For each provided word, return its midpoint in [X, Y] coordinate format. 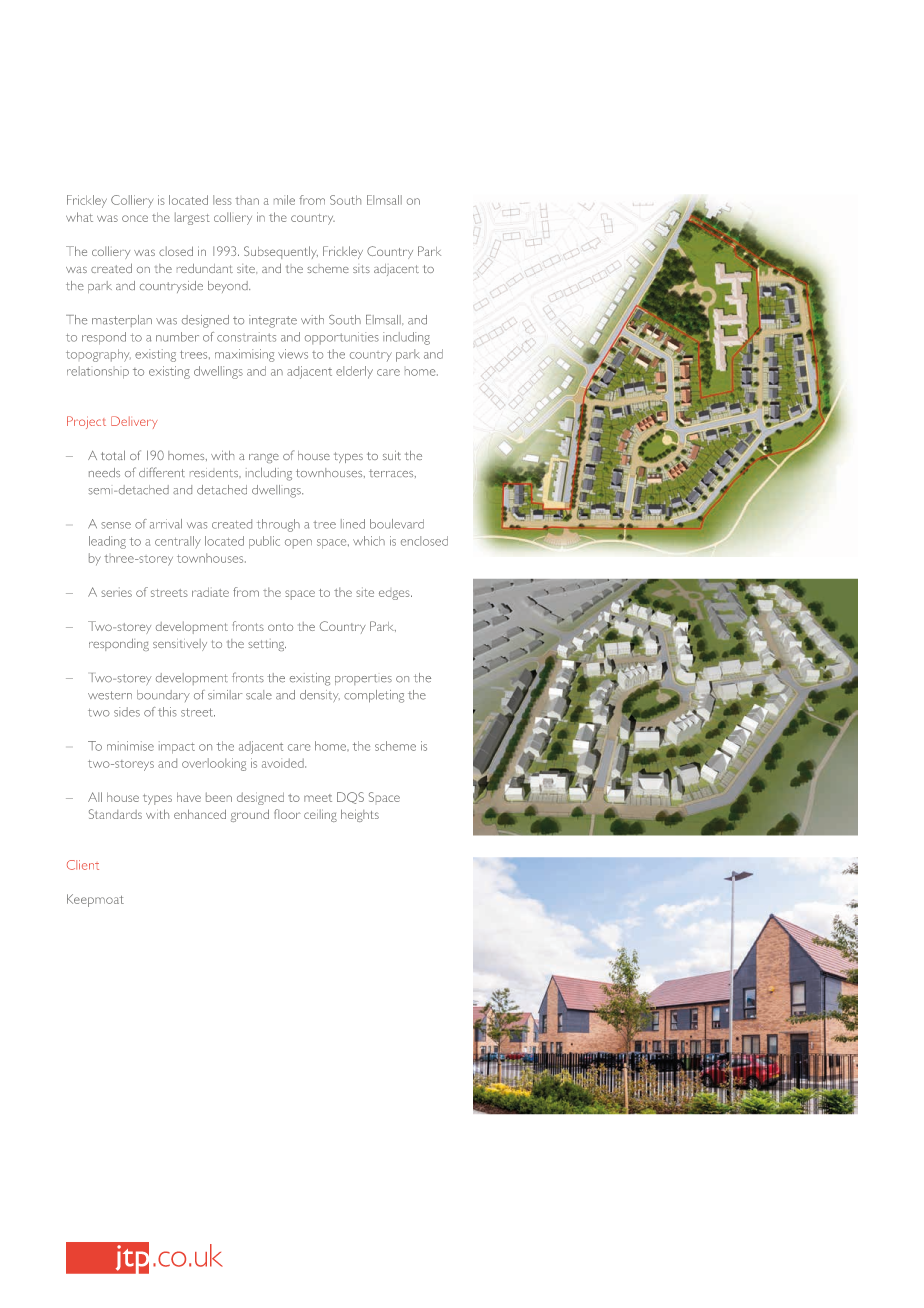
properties [363, 679]
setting [267, 645]
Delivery [134, 422]
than [247, 201]
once [135, 218]
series [116, 592]
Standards [115, 814]
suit [392, 455]
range [264, 458]
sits [361, 269]
